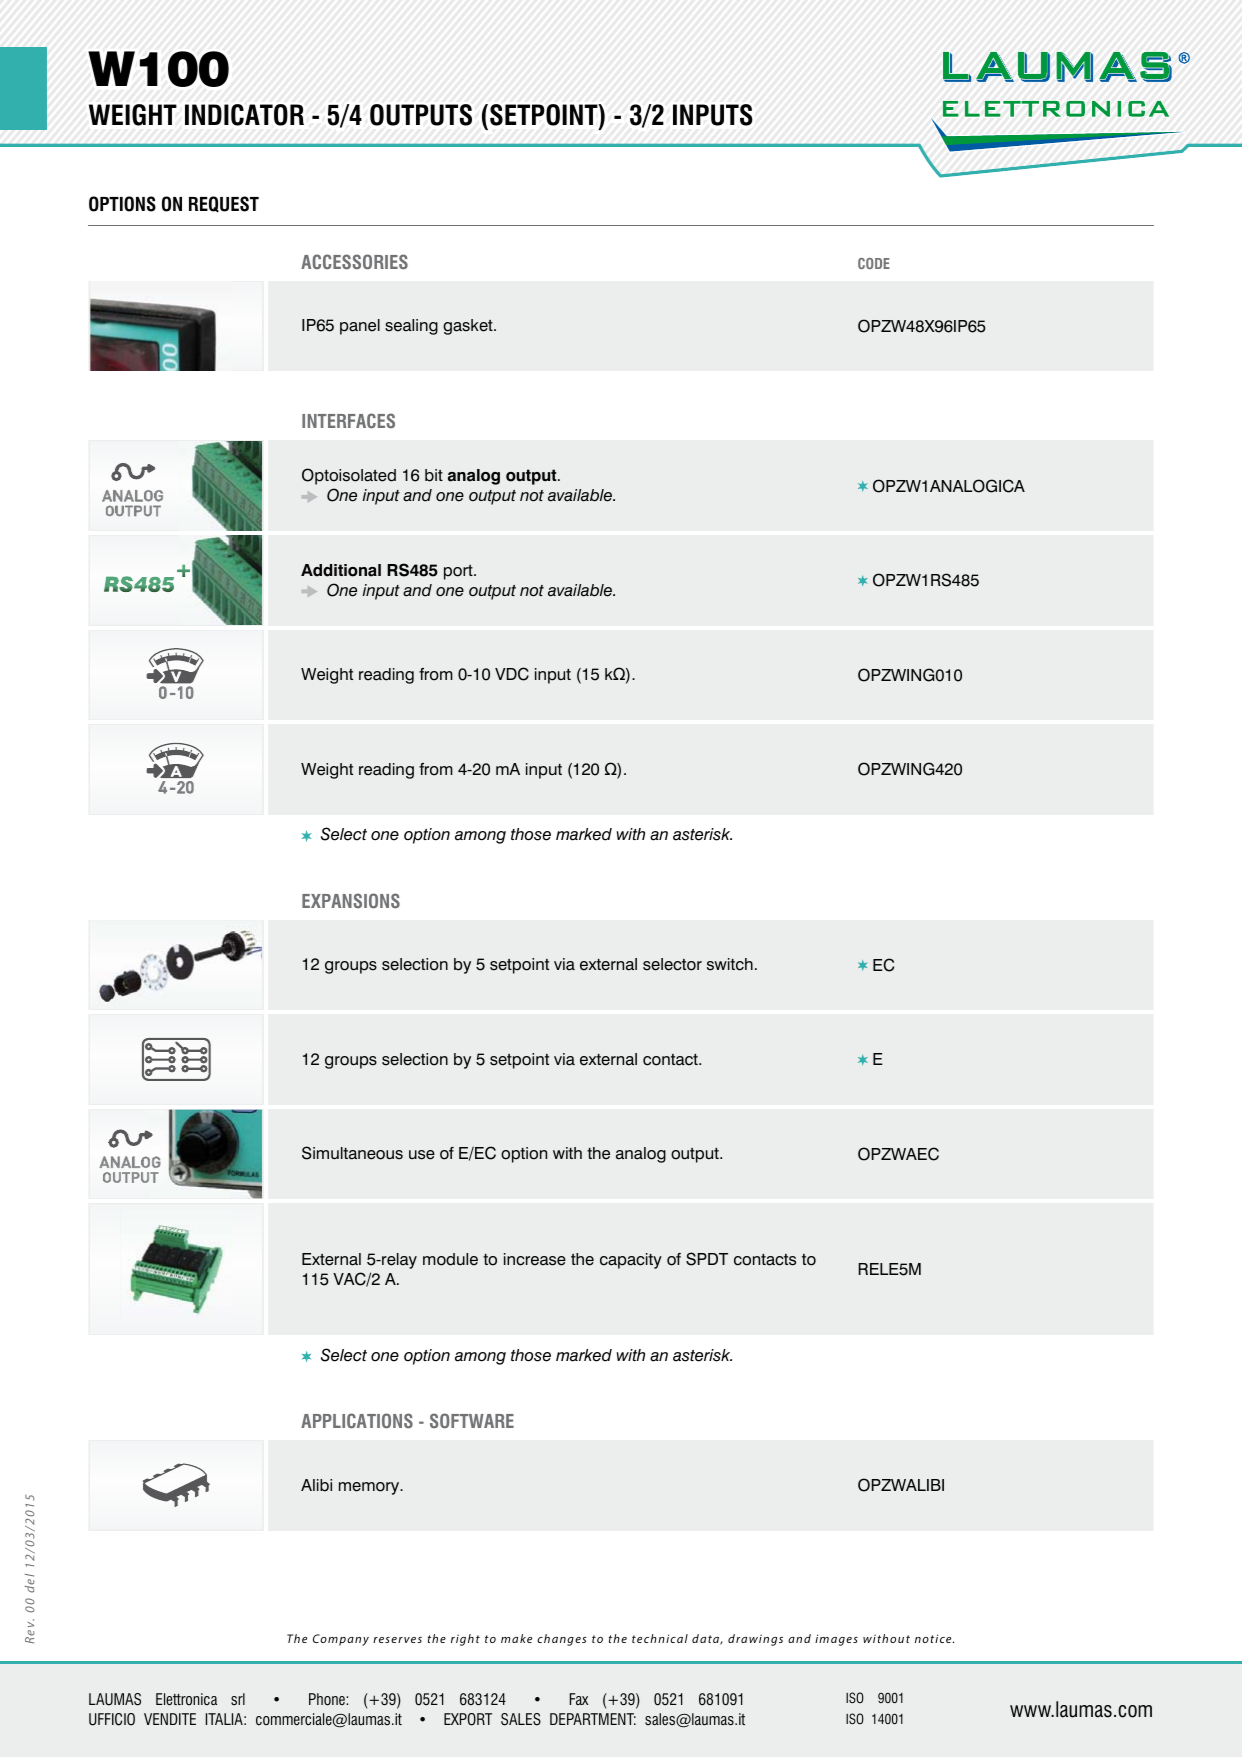  I want to click on SPDT, so click(707, 1259).
